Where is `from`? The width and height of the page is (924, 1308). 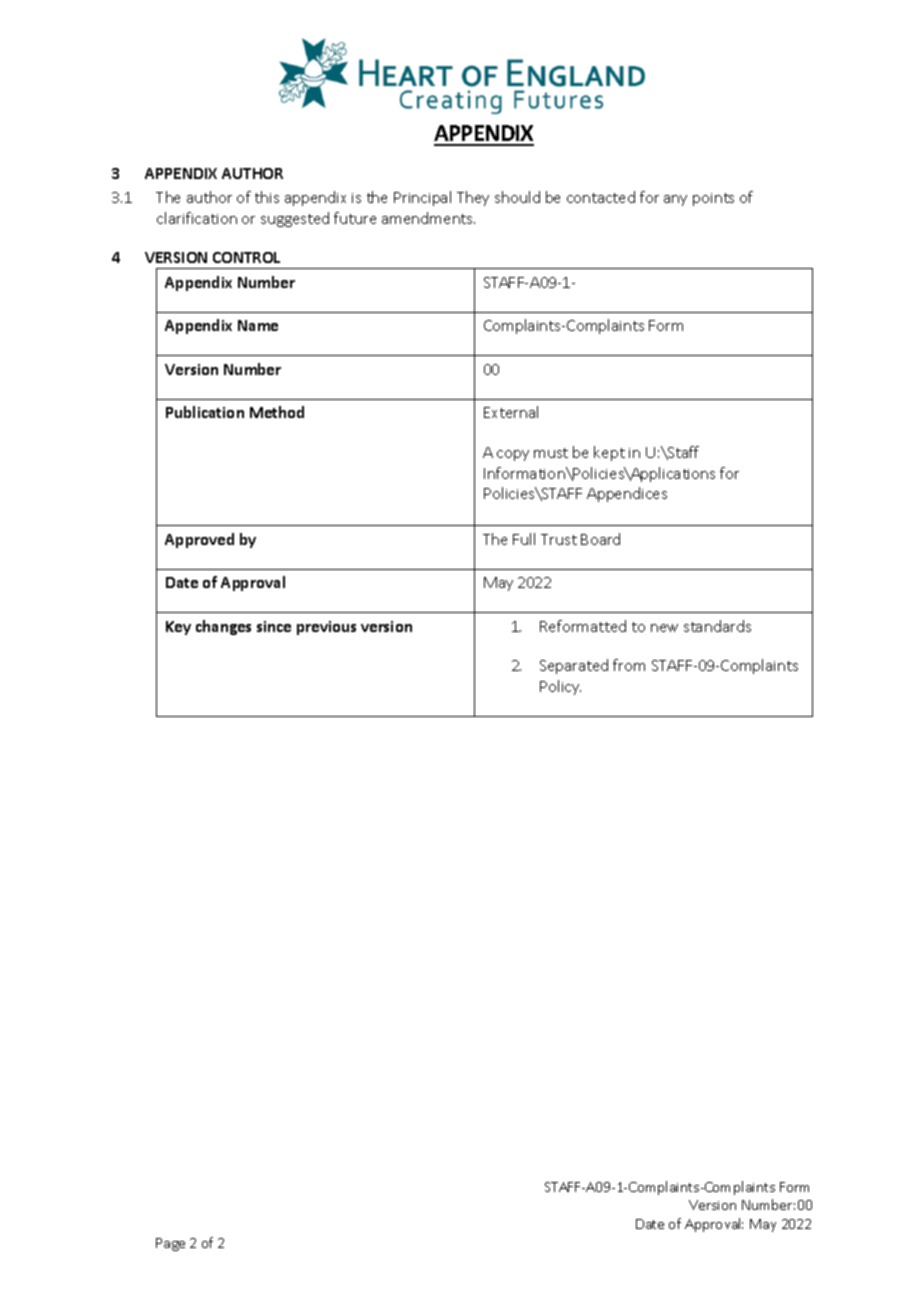
from is located at coordinates (629, 665).
